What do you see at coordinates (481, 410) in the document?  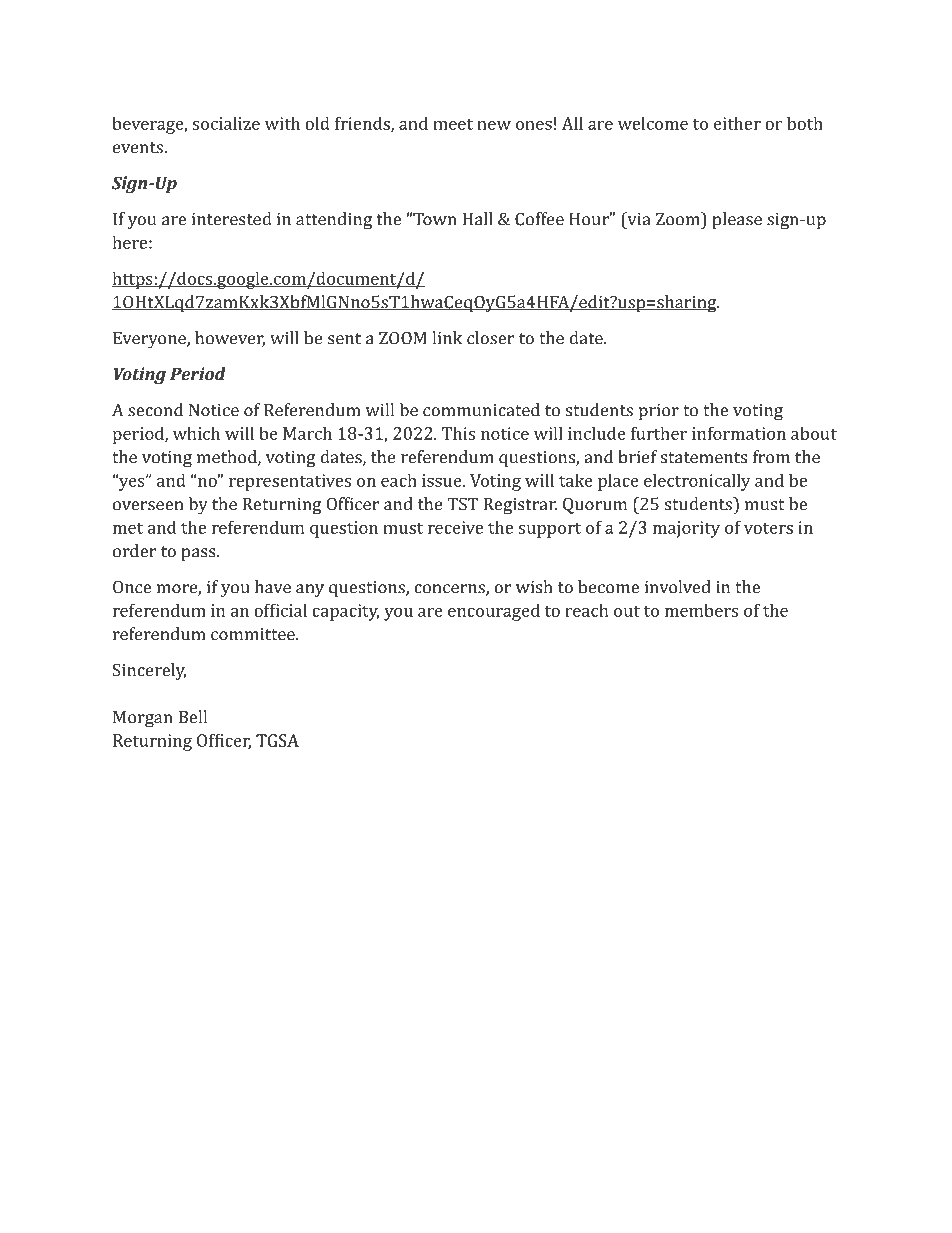 I see `communicated` at bounding box center [481, 410].
